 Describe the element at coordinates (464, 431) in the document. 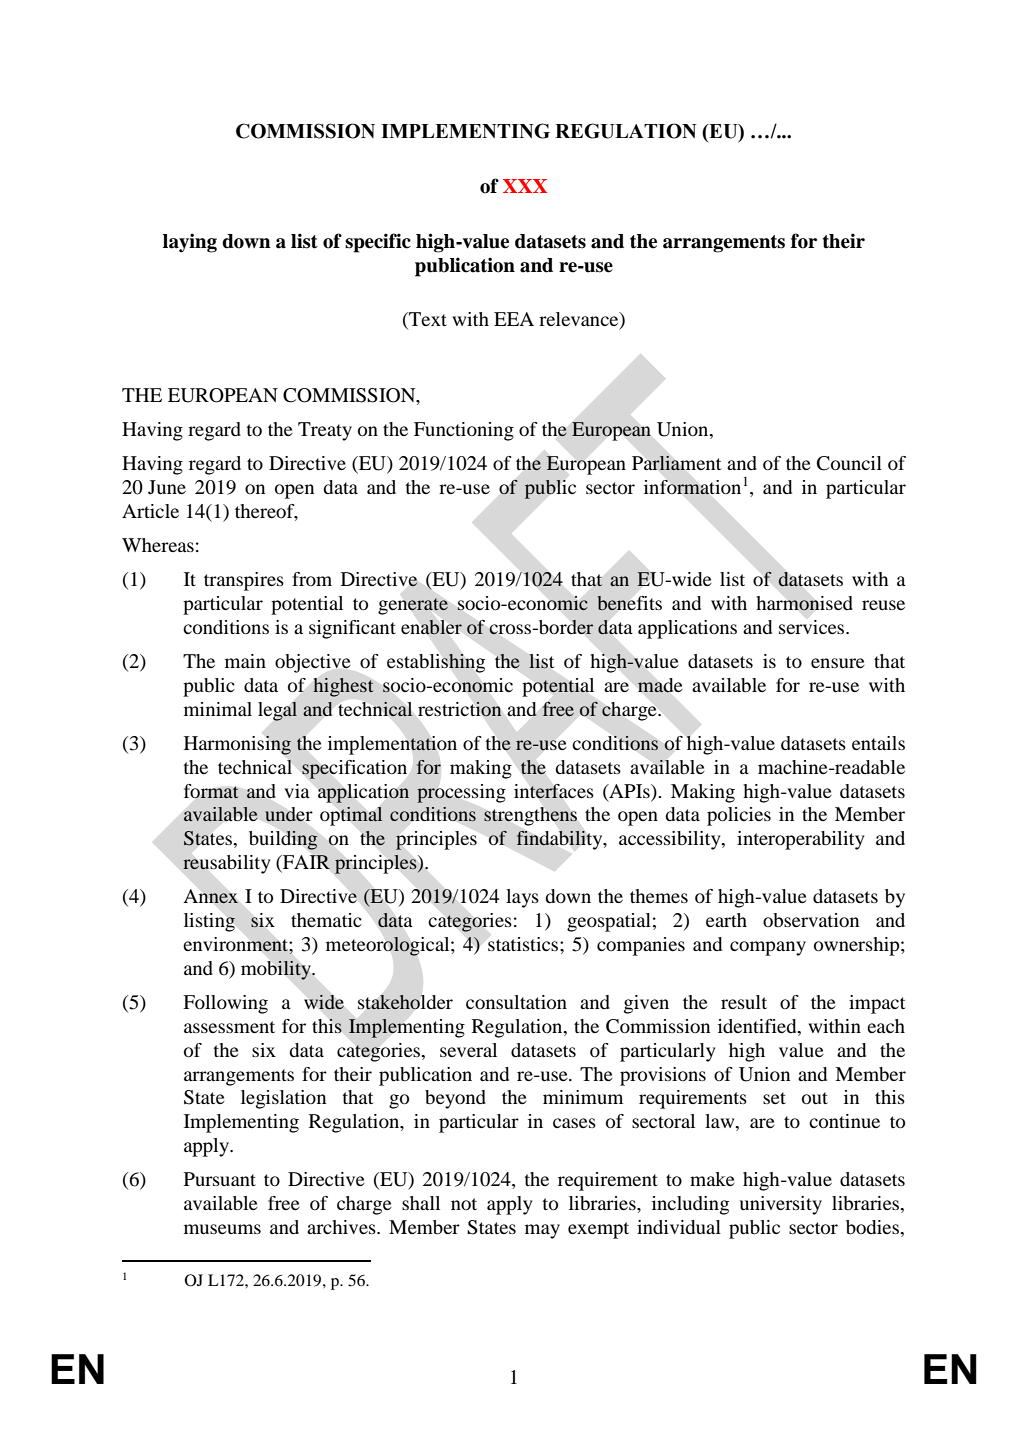

I see `Functioning` at that location.
